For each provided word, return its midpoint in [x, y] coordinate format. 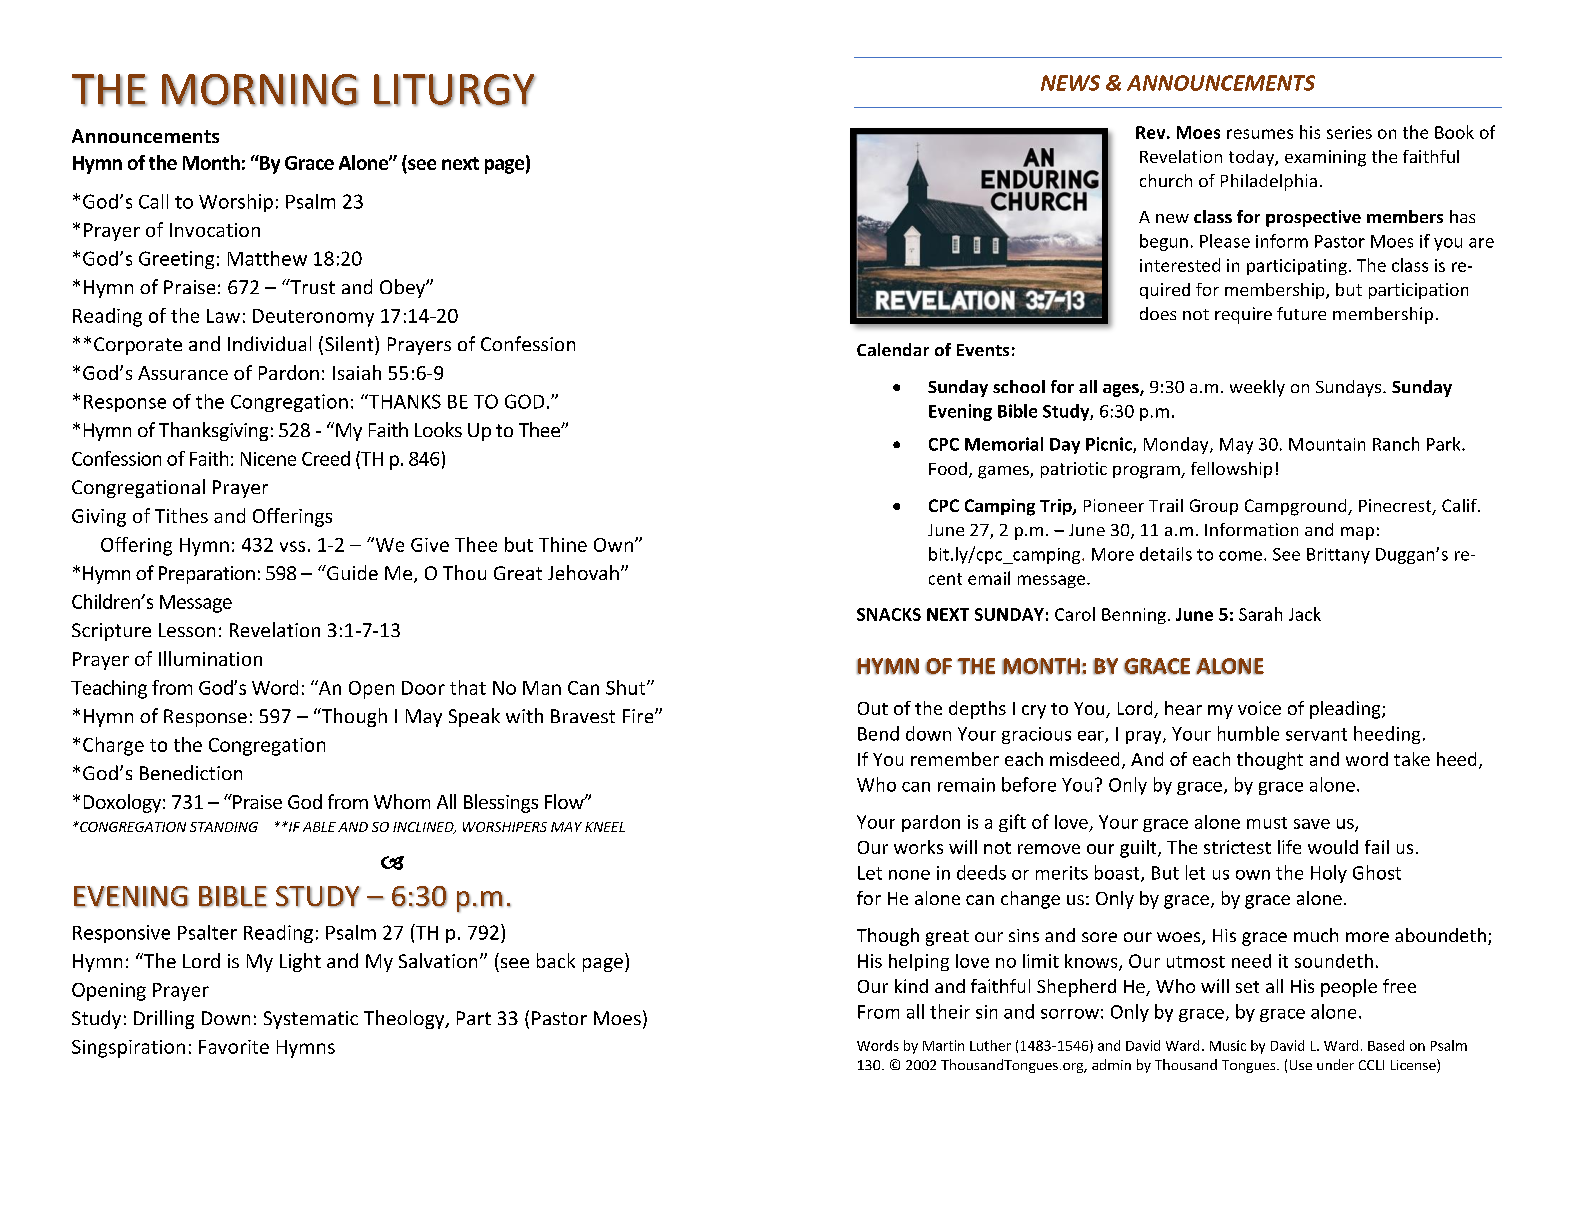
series [1349, 132]
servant [1316, 734]
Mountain [1327, 444]
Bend [878, 733]
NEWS [1070, 83]
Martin [943, 1045]
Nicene [268, 459]
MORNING [260, 90]
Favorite [234, 1047]
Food [948, 468]
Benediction [191, 772]
